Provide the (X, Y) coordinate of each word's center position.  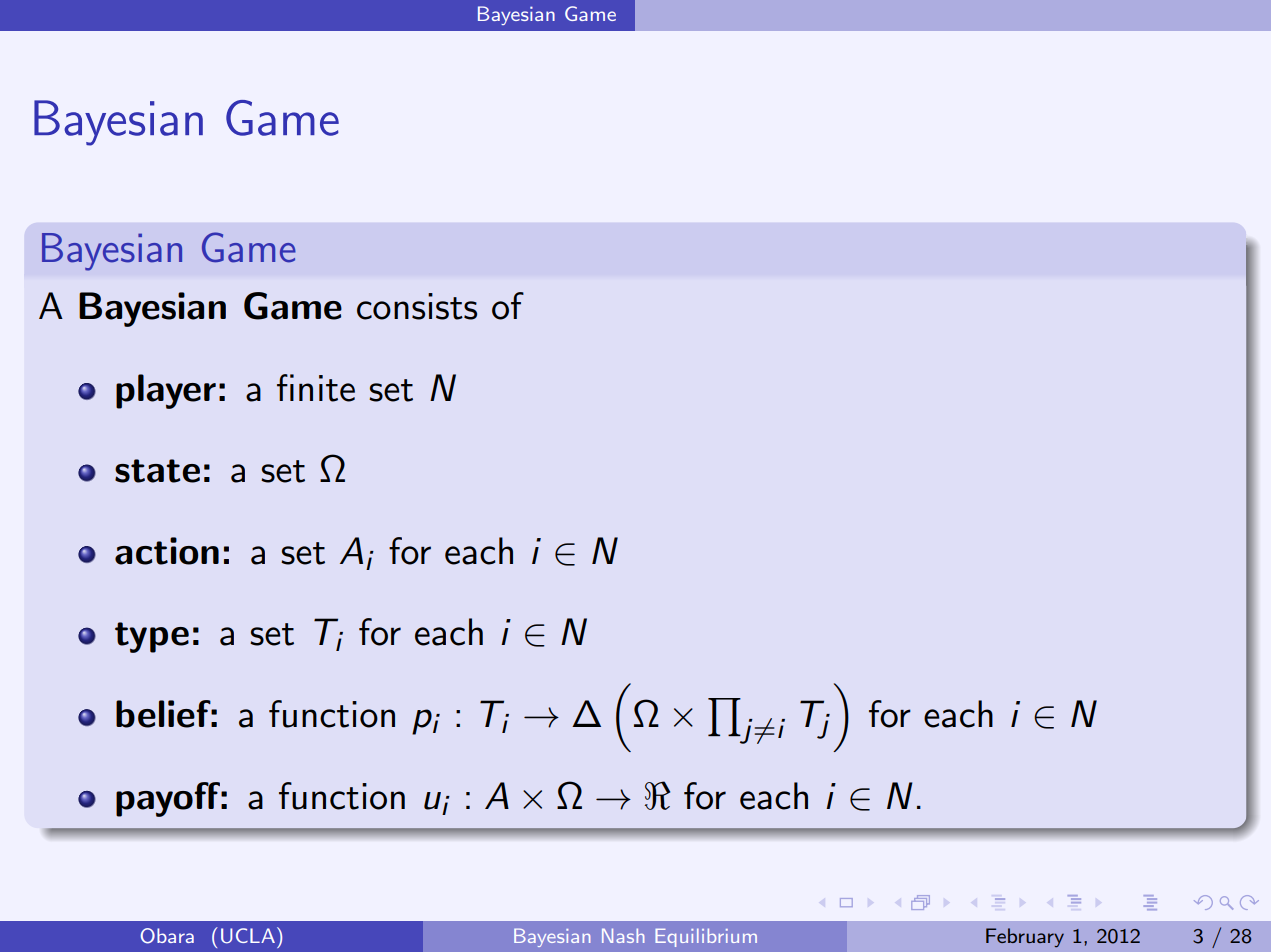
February (1025, 938)
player (166, 391)
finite (316, 388)
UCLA (248, 936)
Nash (623, 935)
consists (417, 306)
